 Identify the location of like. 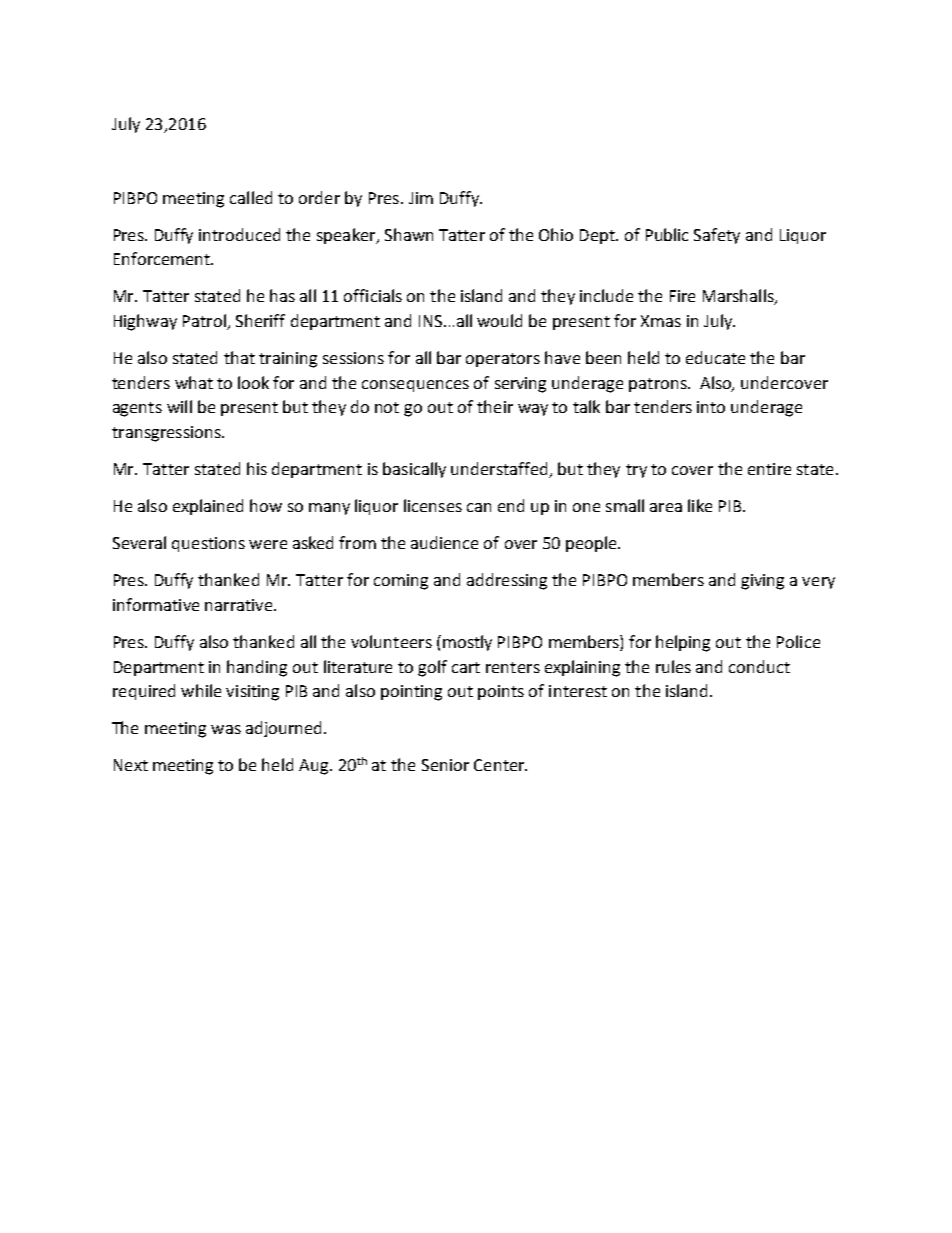
(700, 505).
